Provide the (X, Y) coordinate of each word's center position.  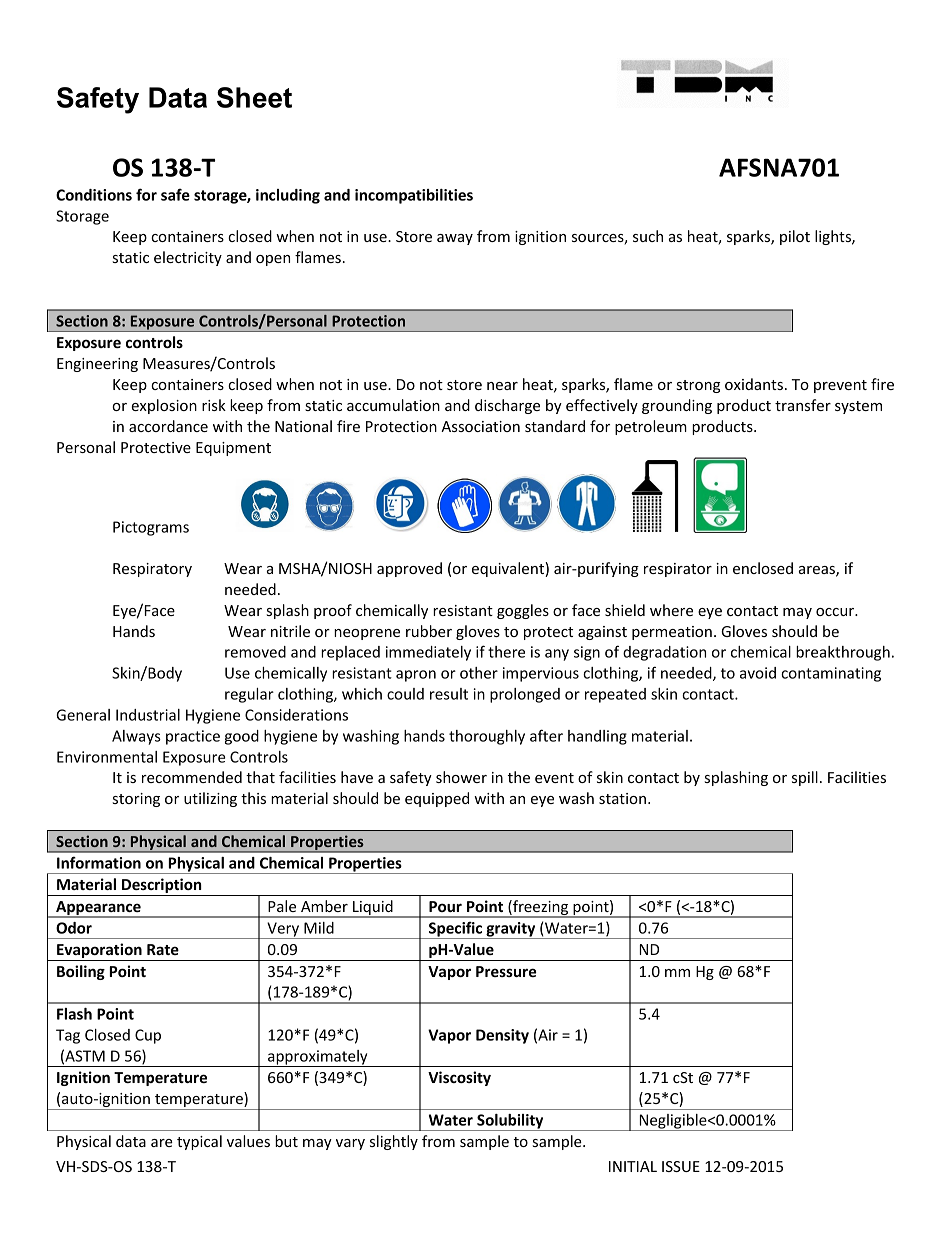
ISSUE (681, 1166)
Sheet (254, 97)
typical (199, 1142)
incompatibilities (414, 196)
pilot (795, 237)
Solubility (510, 1122)
